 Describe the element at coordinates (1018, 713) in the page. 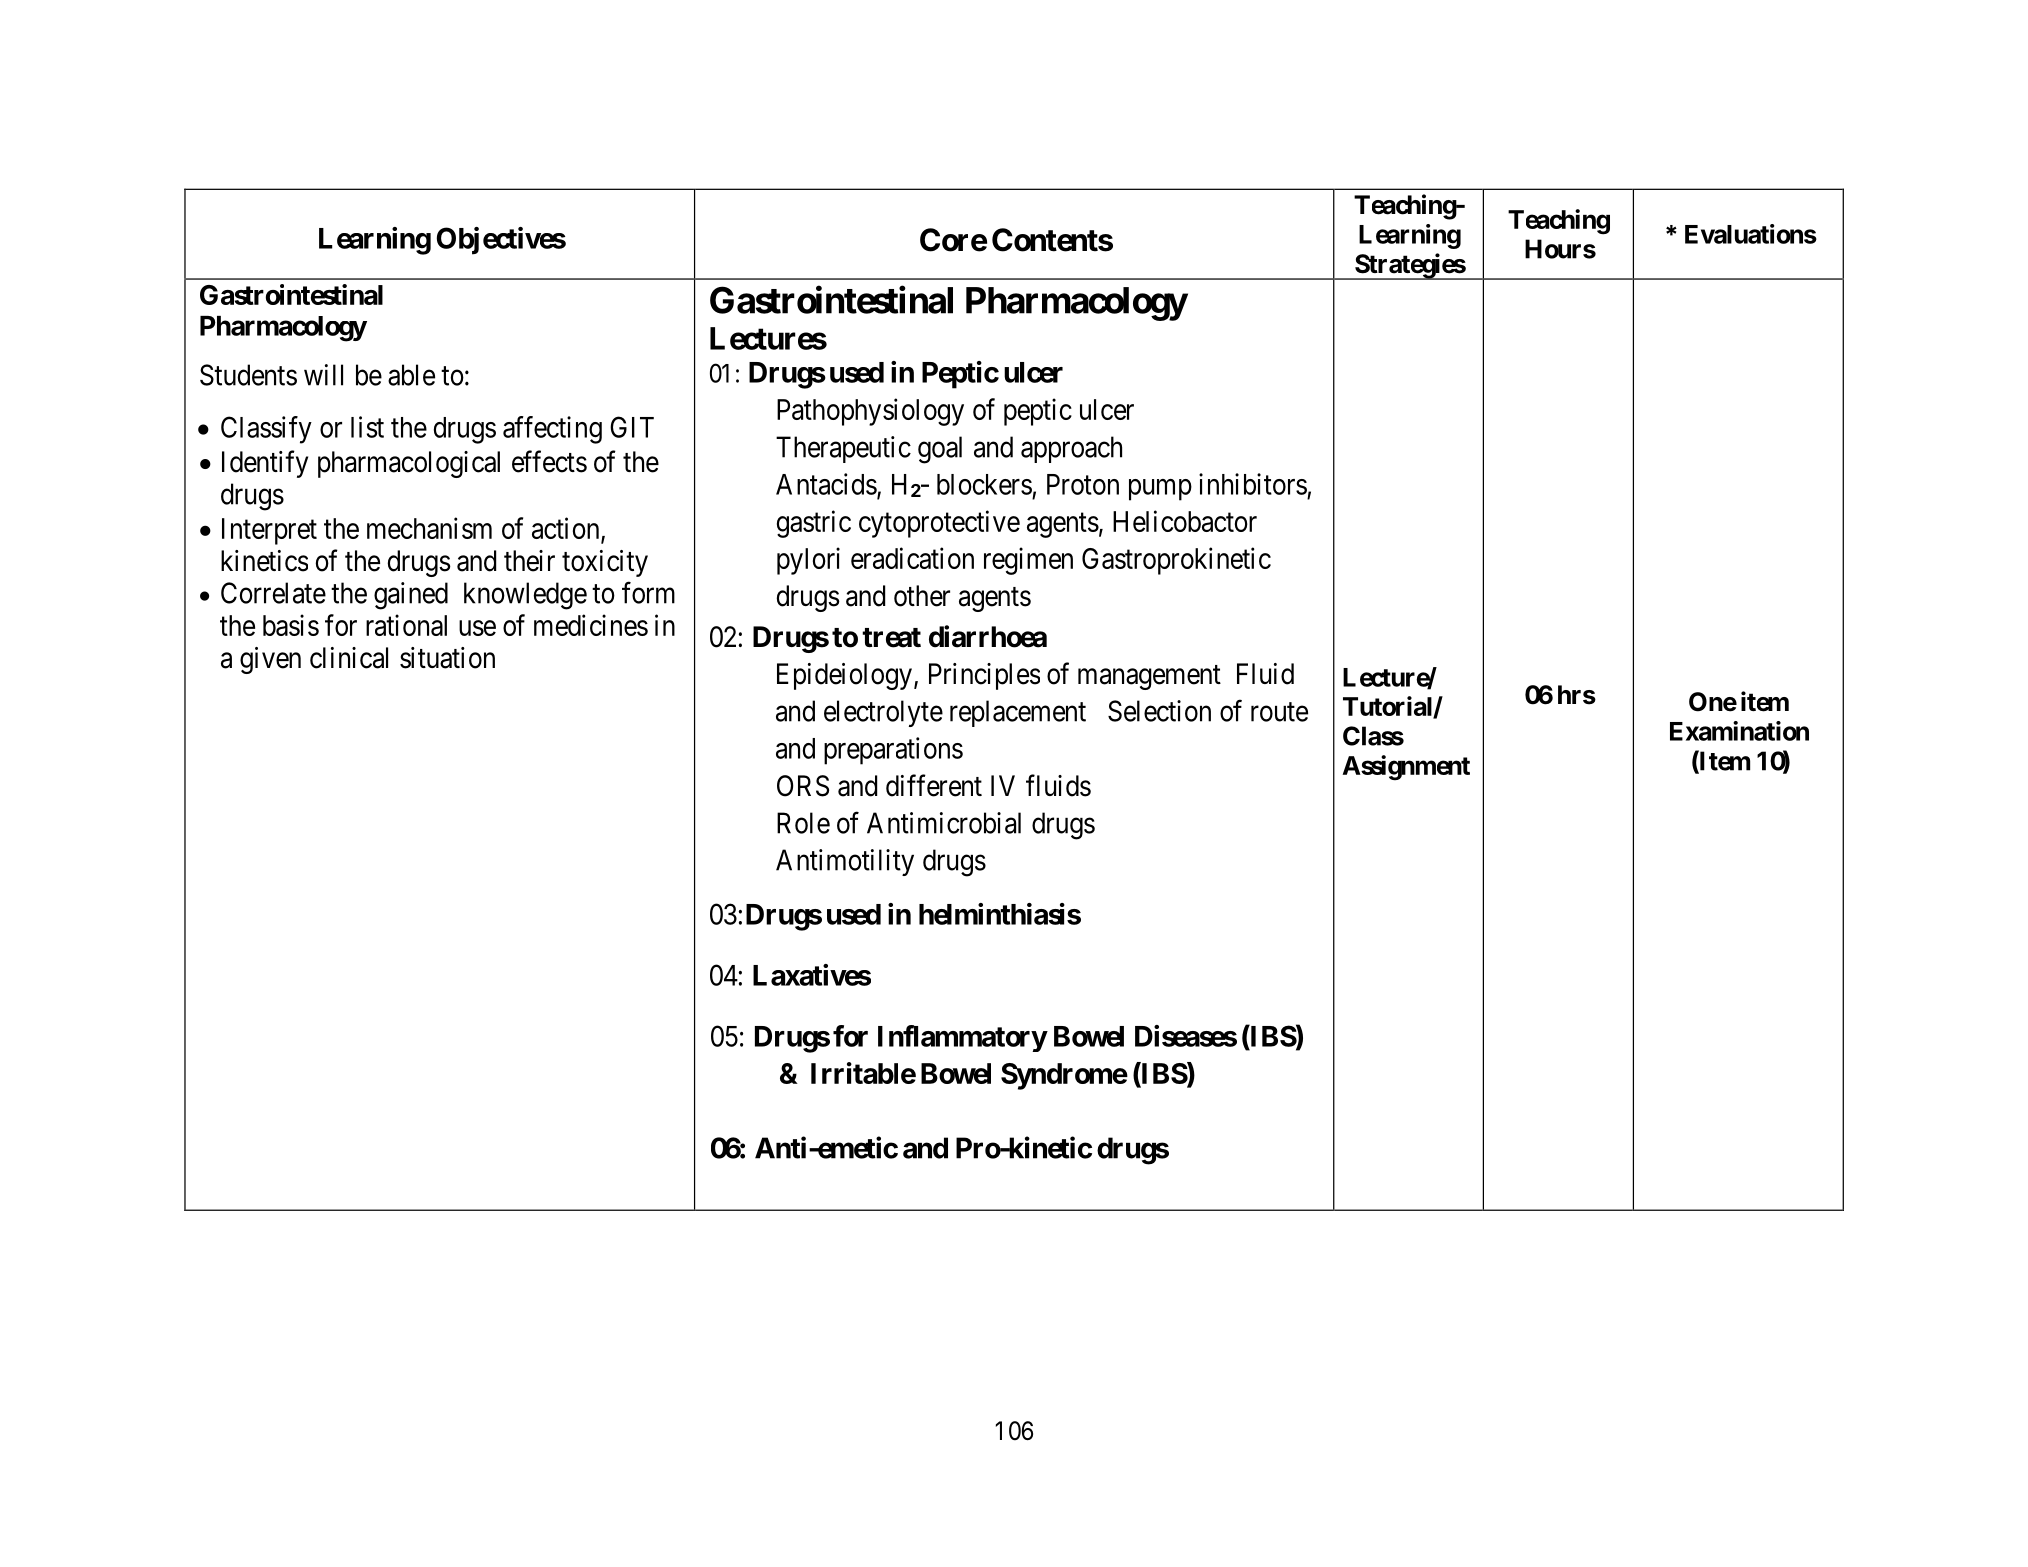

I see `replacement` at that location.
